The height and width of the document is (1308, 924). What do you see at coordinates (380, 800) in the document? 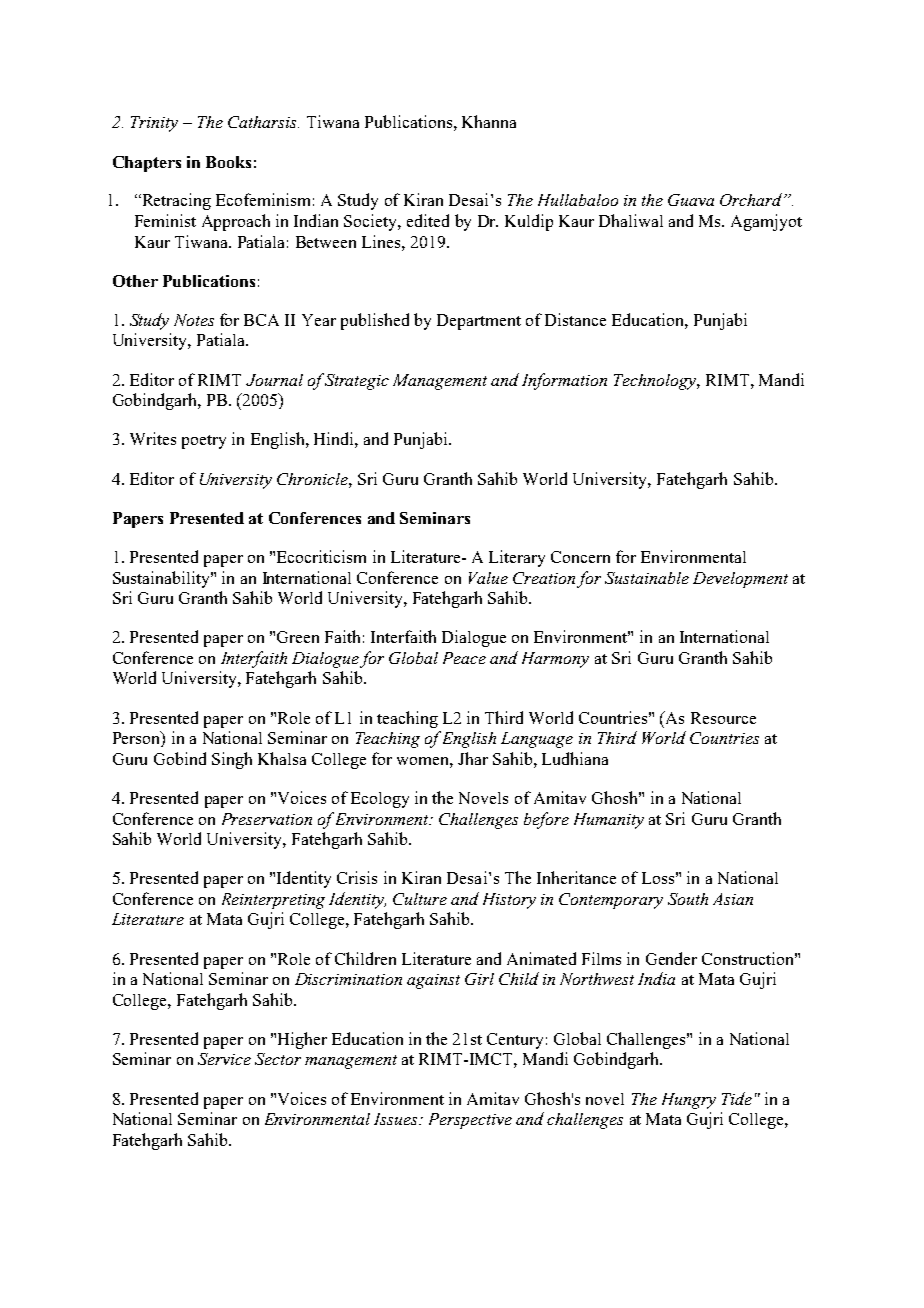
I see `Ecology` at bounding box center [380, 800].
